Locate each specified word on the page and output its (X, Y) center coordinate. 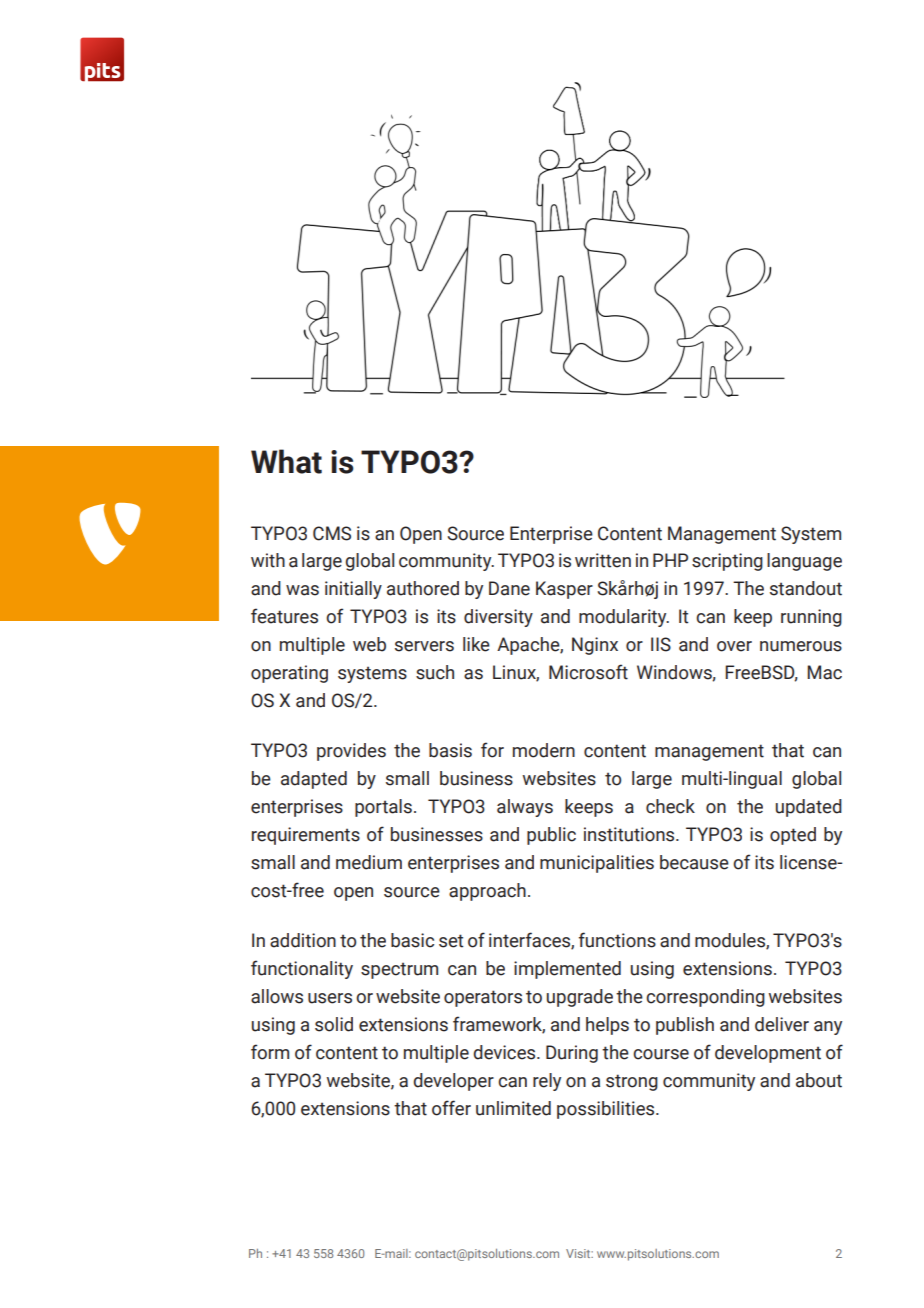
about (819, 1080)
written (603, 560)
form (270, 1052)
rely (547, 1082)
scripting (727, 562)
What (286, 461)
